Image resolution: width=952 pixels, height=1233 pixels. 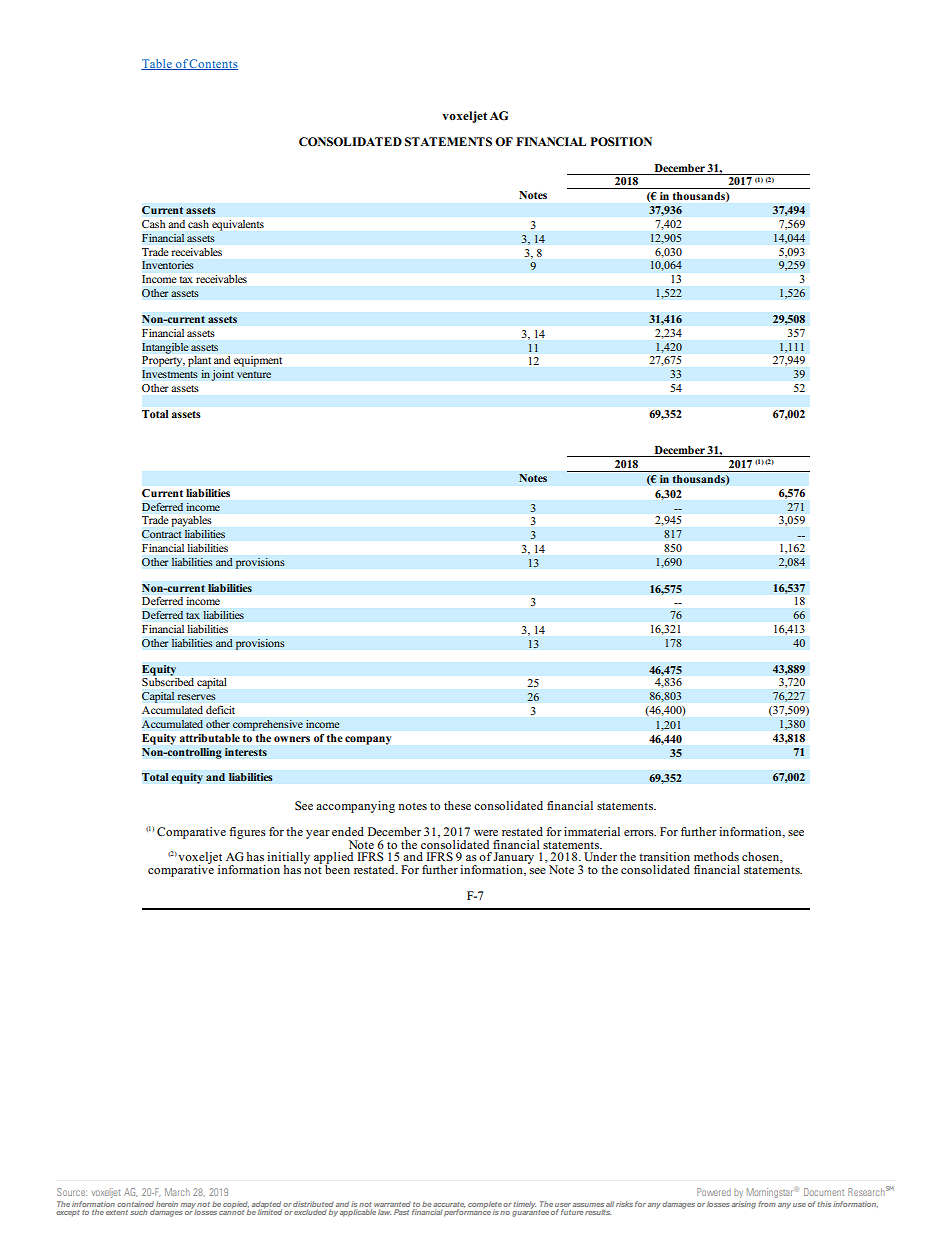 I want to click on errors, so click(x=640, y=833).
